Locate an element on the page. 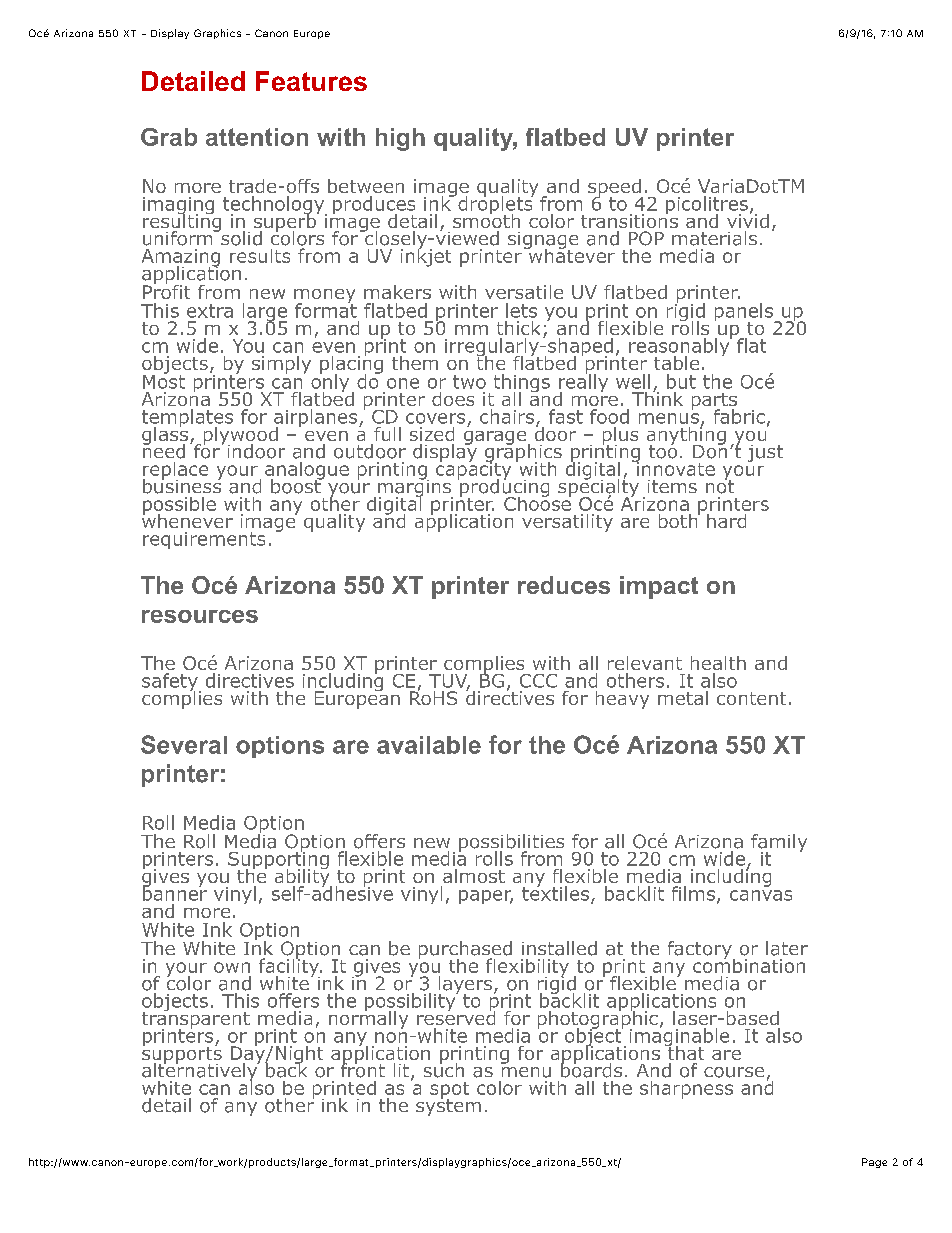 The width and height of the document is (952, 1233). CCC is located at coordinates (538, 681).
